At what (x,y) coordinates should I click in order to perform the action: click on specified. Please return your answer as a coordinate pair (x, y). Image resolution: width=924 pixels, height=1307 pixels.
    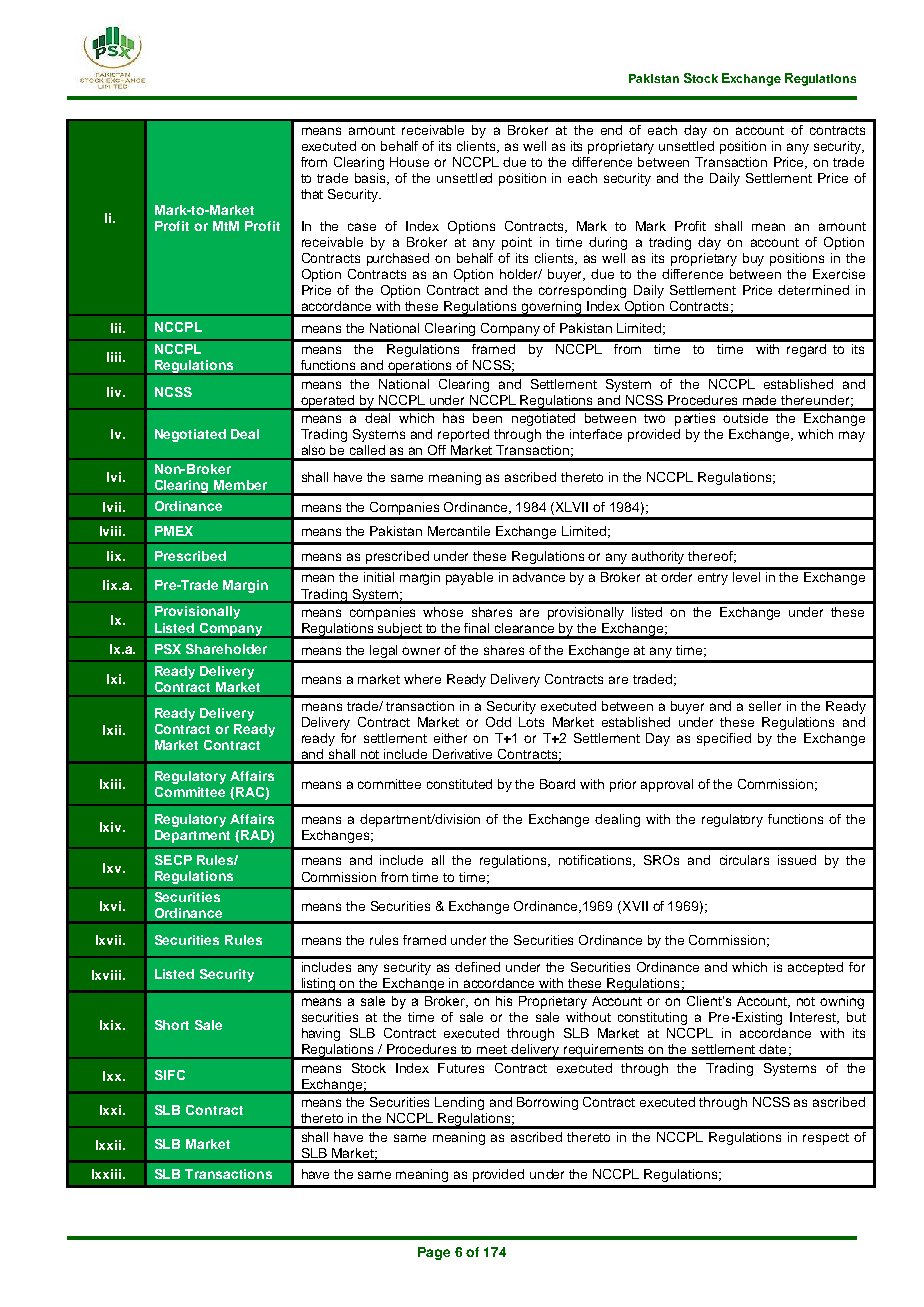
    Looking at the image, I should click on (724, 739).
